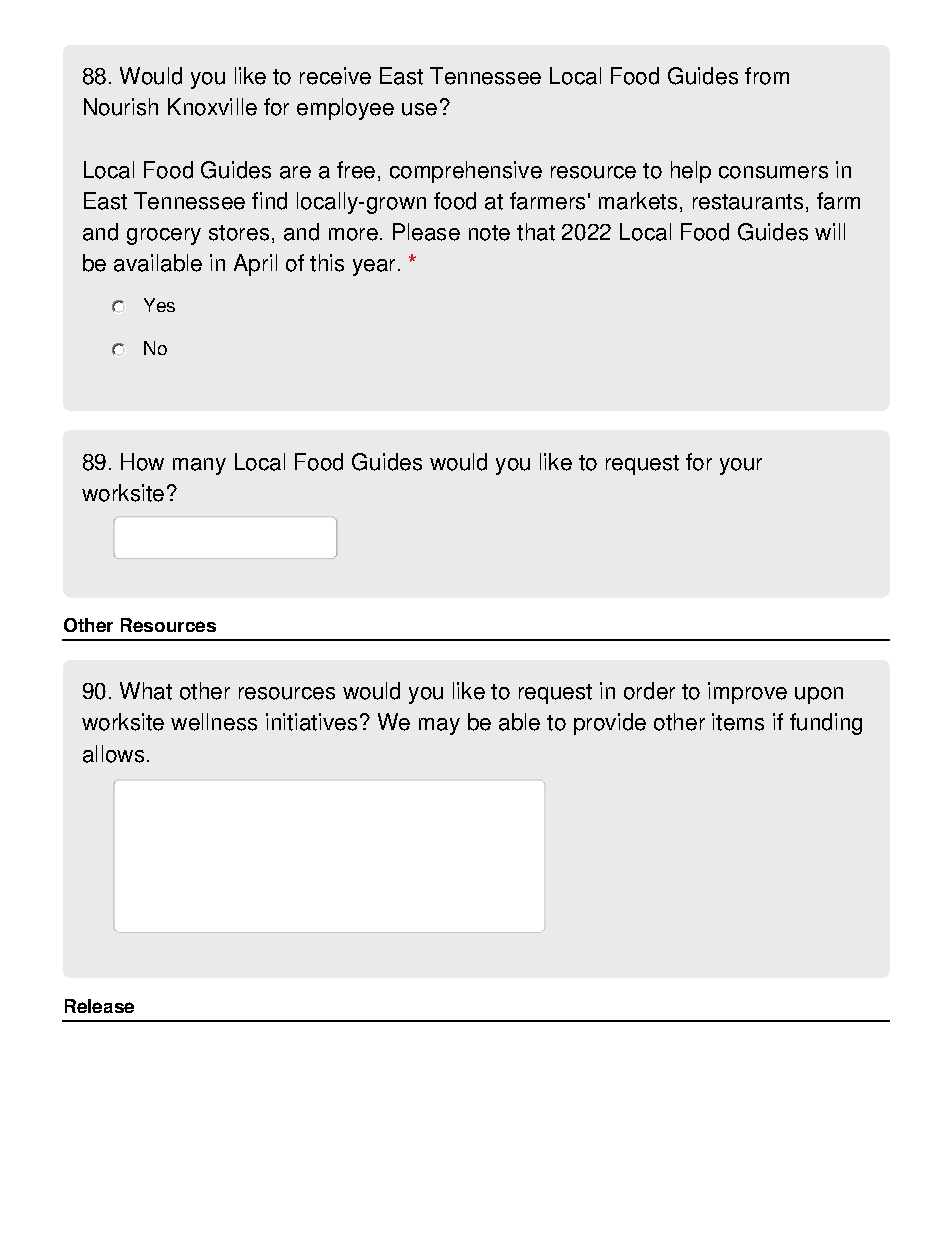 This screenshot has height=1233, width=952. What do you see at coordinates (99, 1006) in the screenshot?
I see `Release` at bounding box center [99, 1006].
